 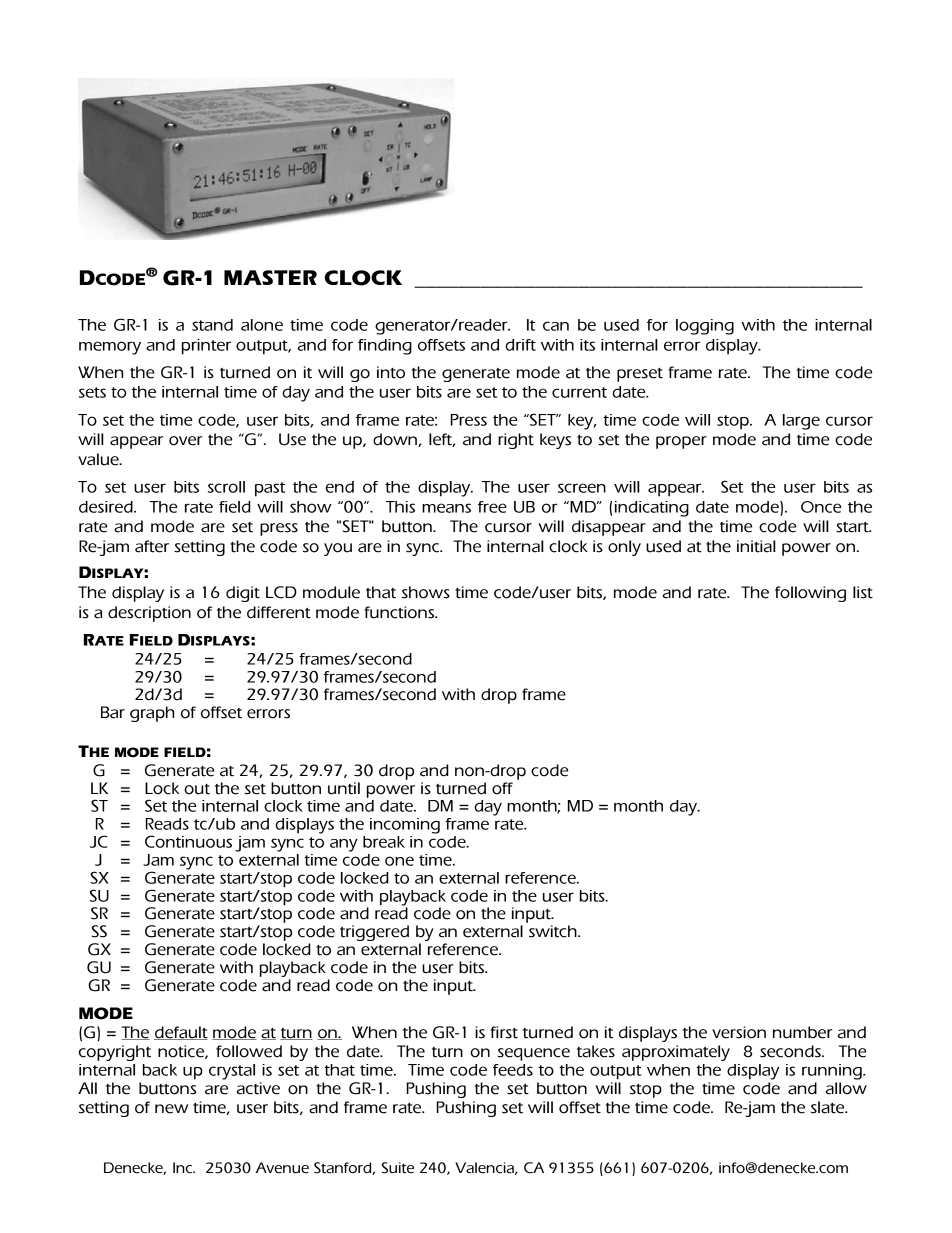 What do you see at coordinates (554, 931) in the page?
I see `switch` at bounding box center [554, 931].
